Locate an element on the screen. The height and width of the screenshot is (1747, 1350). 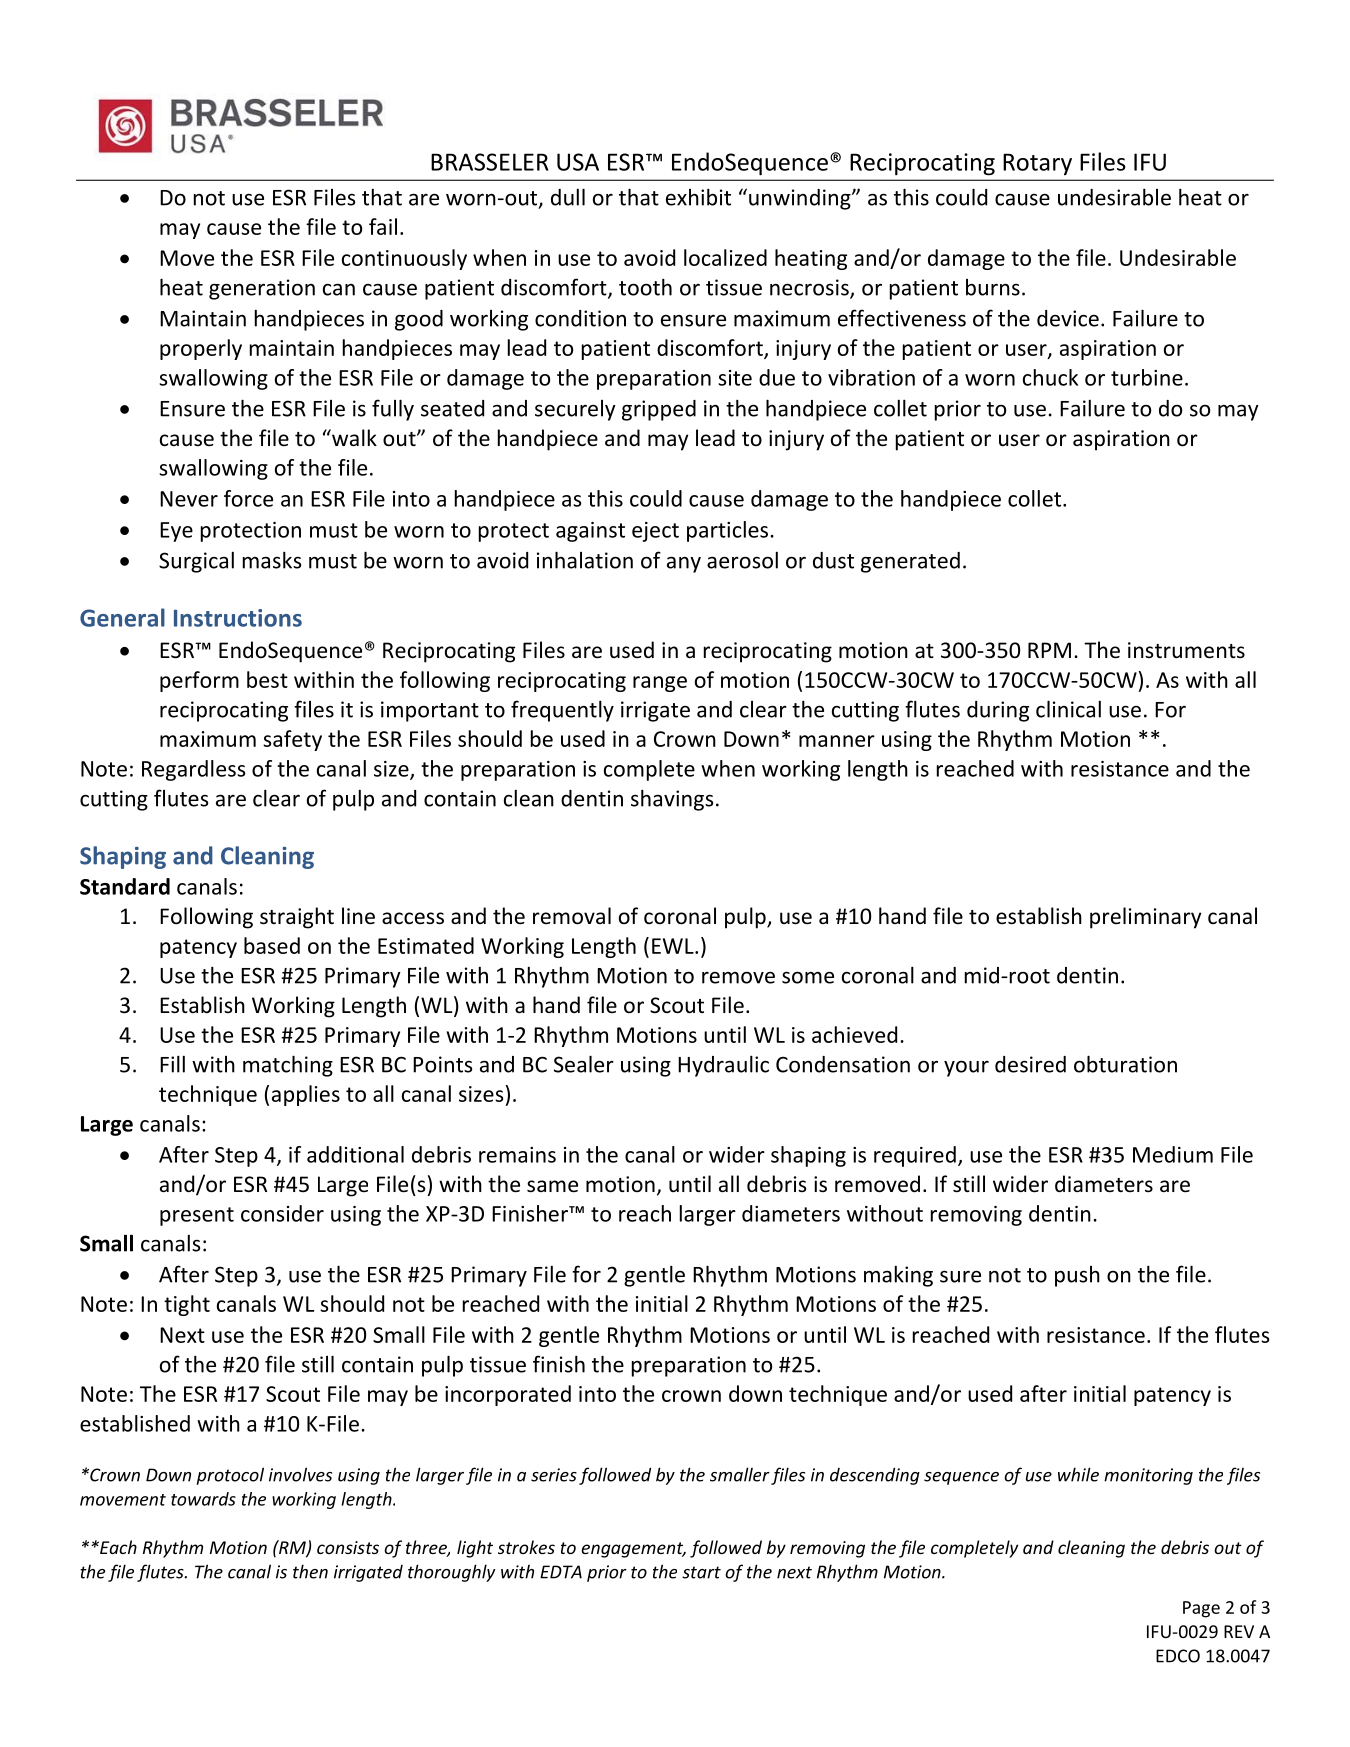
applies is located at coordinates (306, 1095).
